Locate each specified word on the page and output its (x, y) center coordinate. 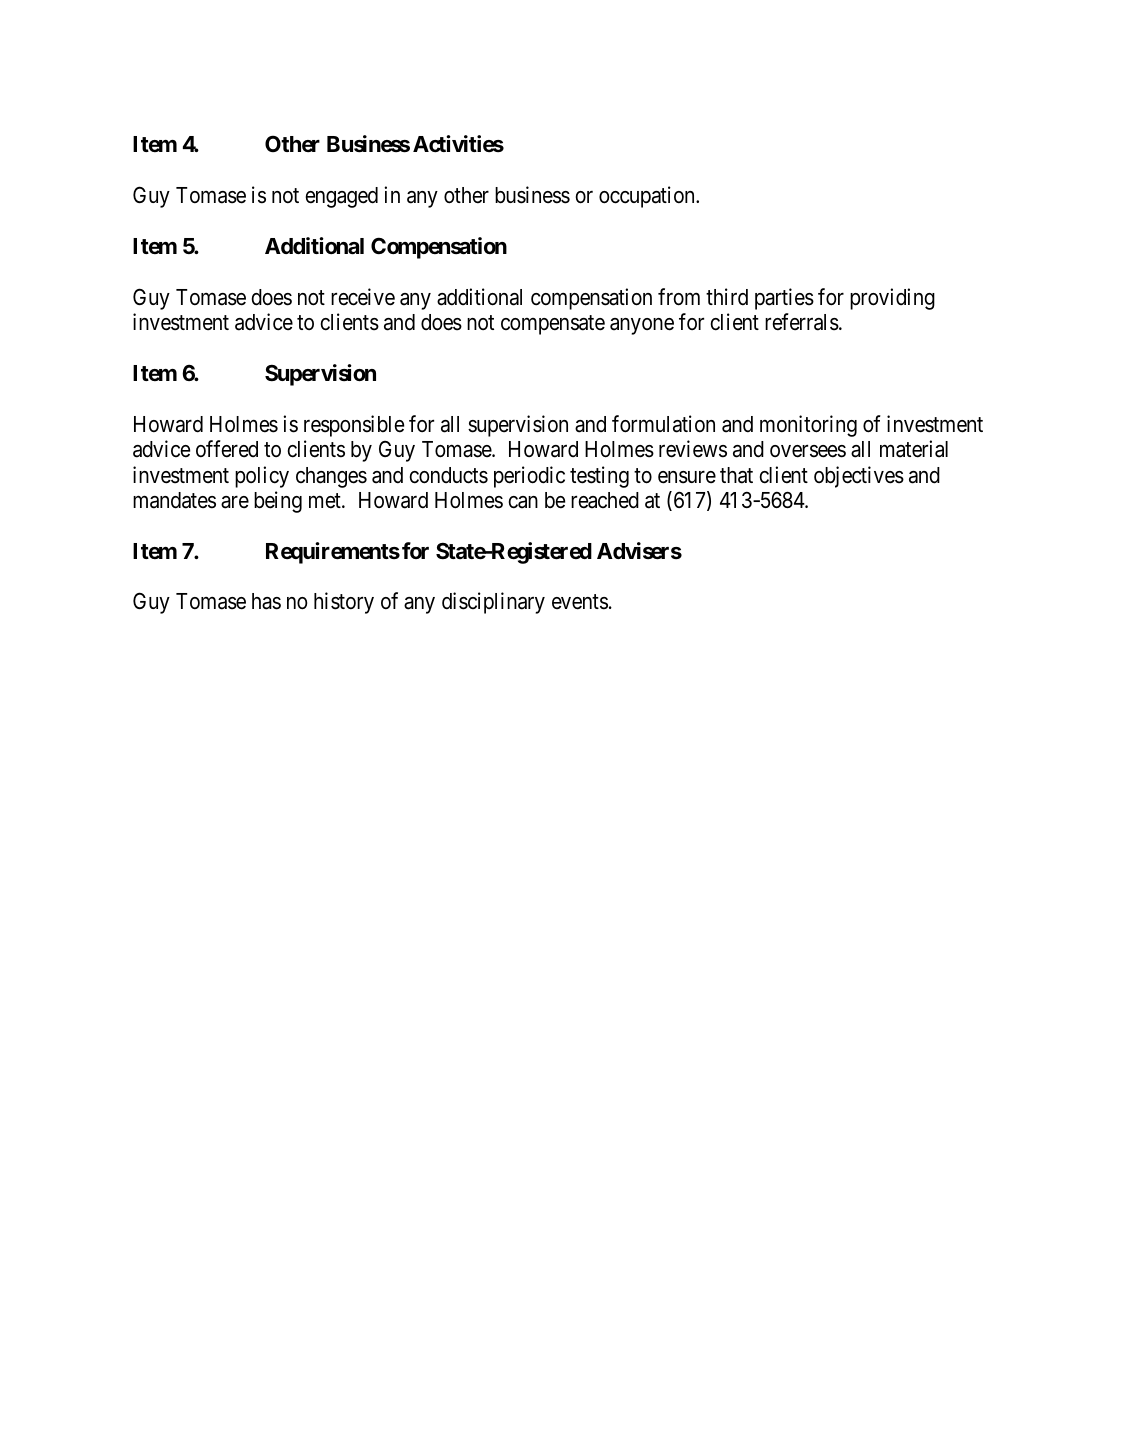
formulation (663, 424)
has (266, 601)
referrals (802, 322)
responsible (354, 426)
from (679, 297)
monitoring (808, 426)
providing (892, 299)
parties (784, 299)
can (523, 502)
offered (227, 449)
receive (363, 297)
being (278, 502)
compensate (553, 325)
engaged (341, 197)
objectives (859, 477)
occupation (648, 197)
